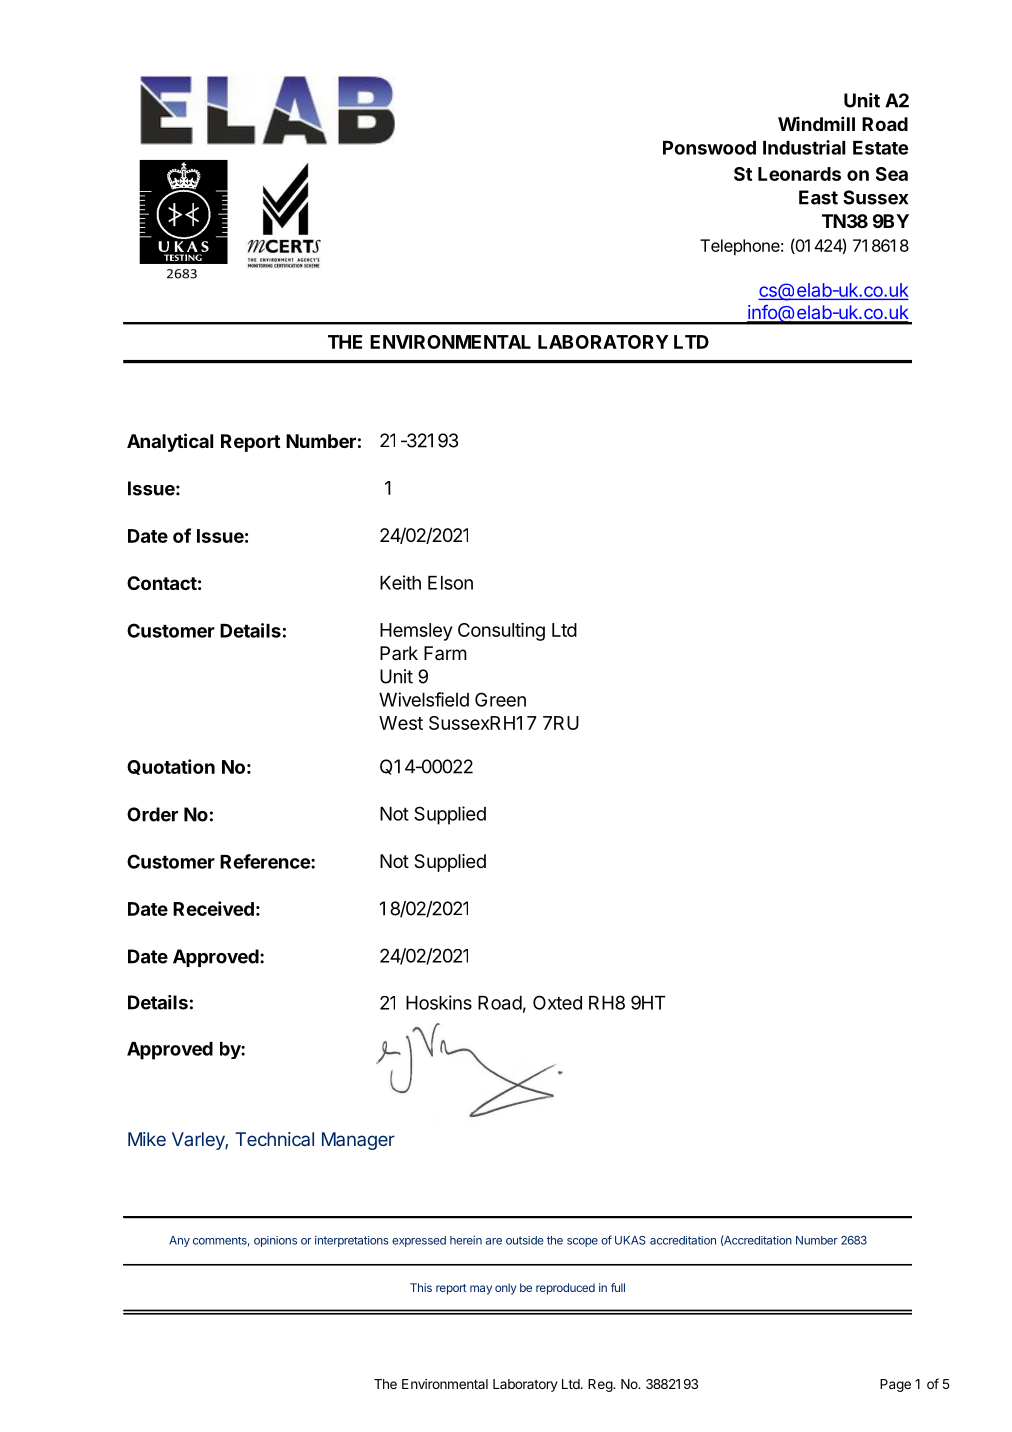 The width and height of the document is (1012, 1432). I want to click on only, so click(505, 1289).
